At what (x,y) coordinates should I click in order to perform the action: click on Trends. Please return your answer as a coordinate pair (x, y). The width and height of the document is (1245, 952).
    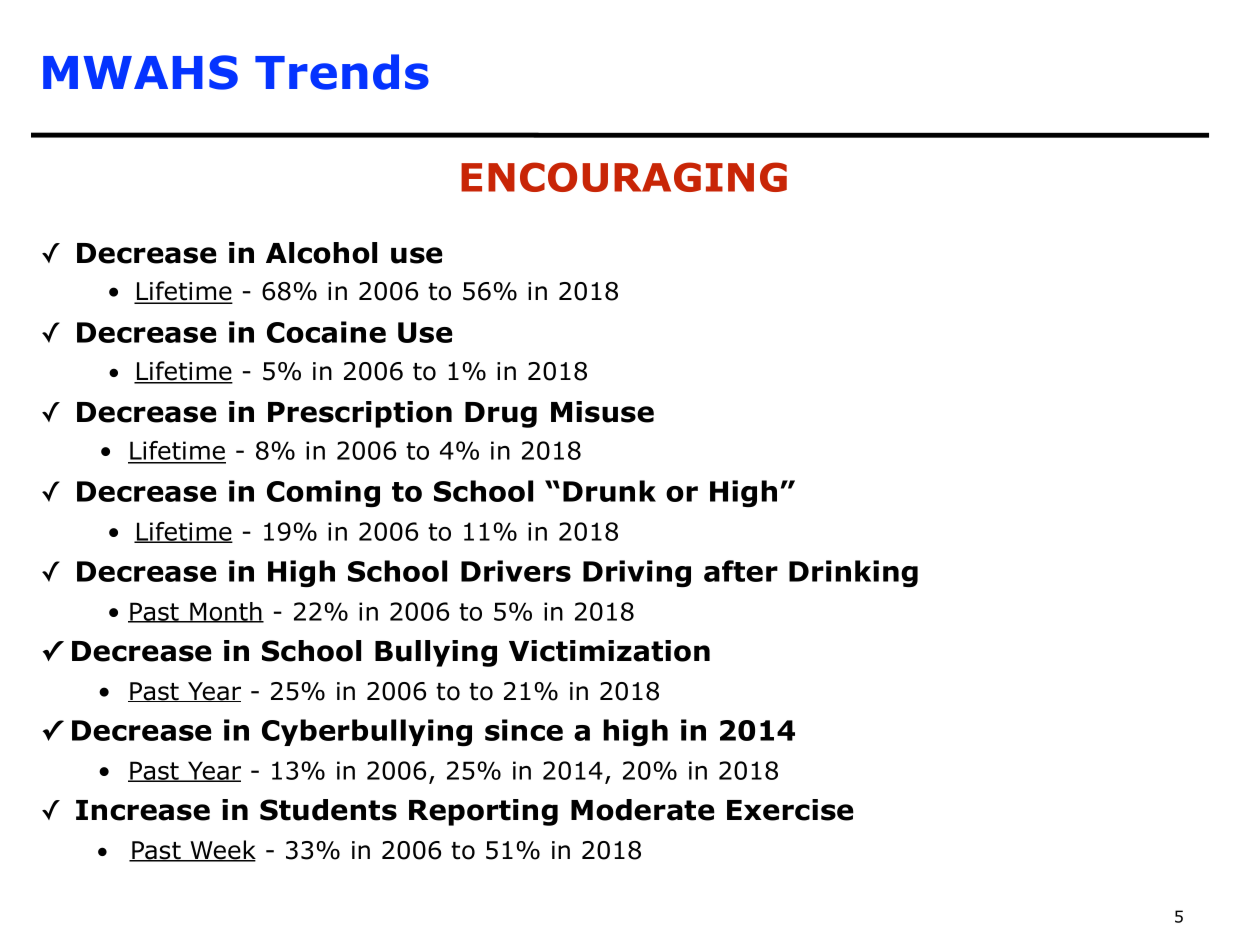
    Looking at the image, I should click on (342, 72).
